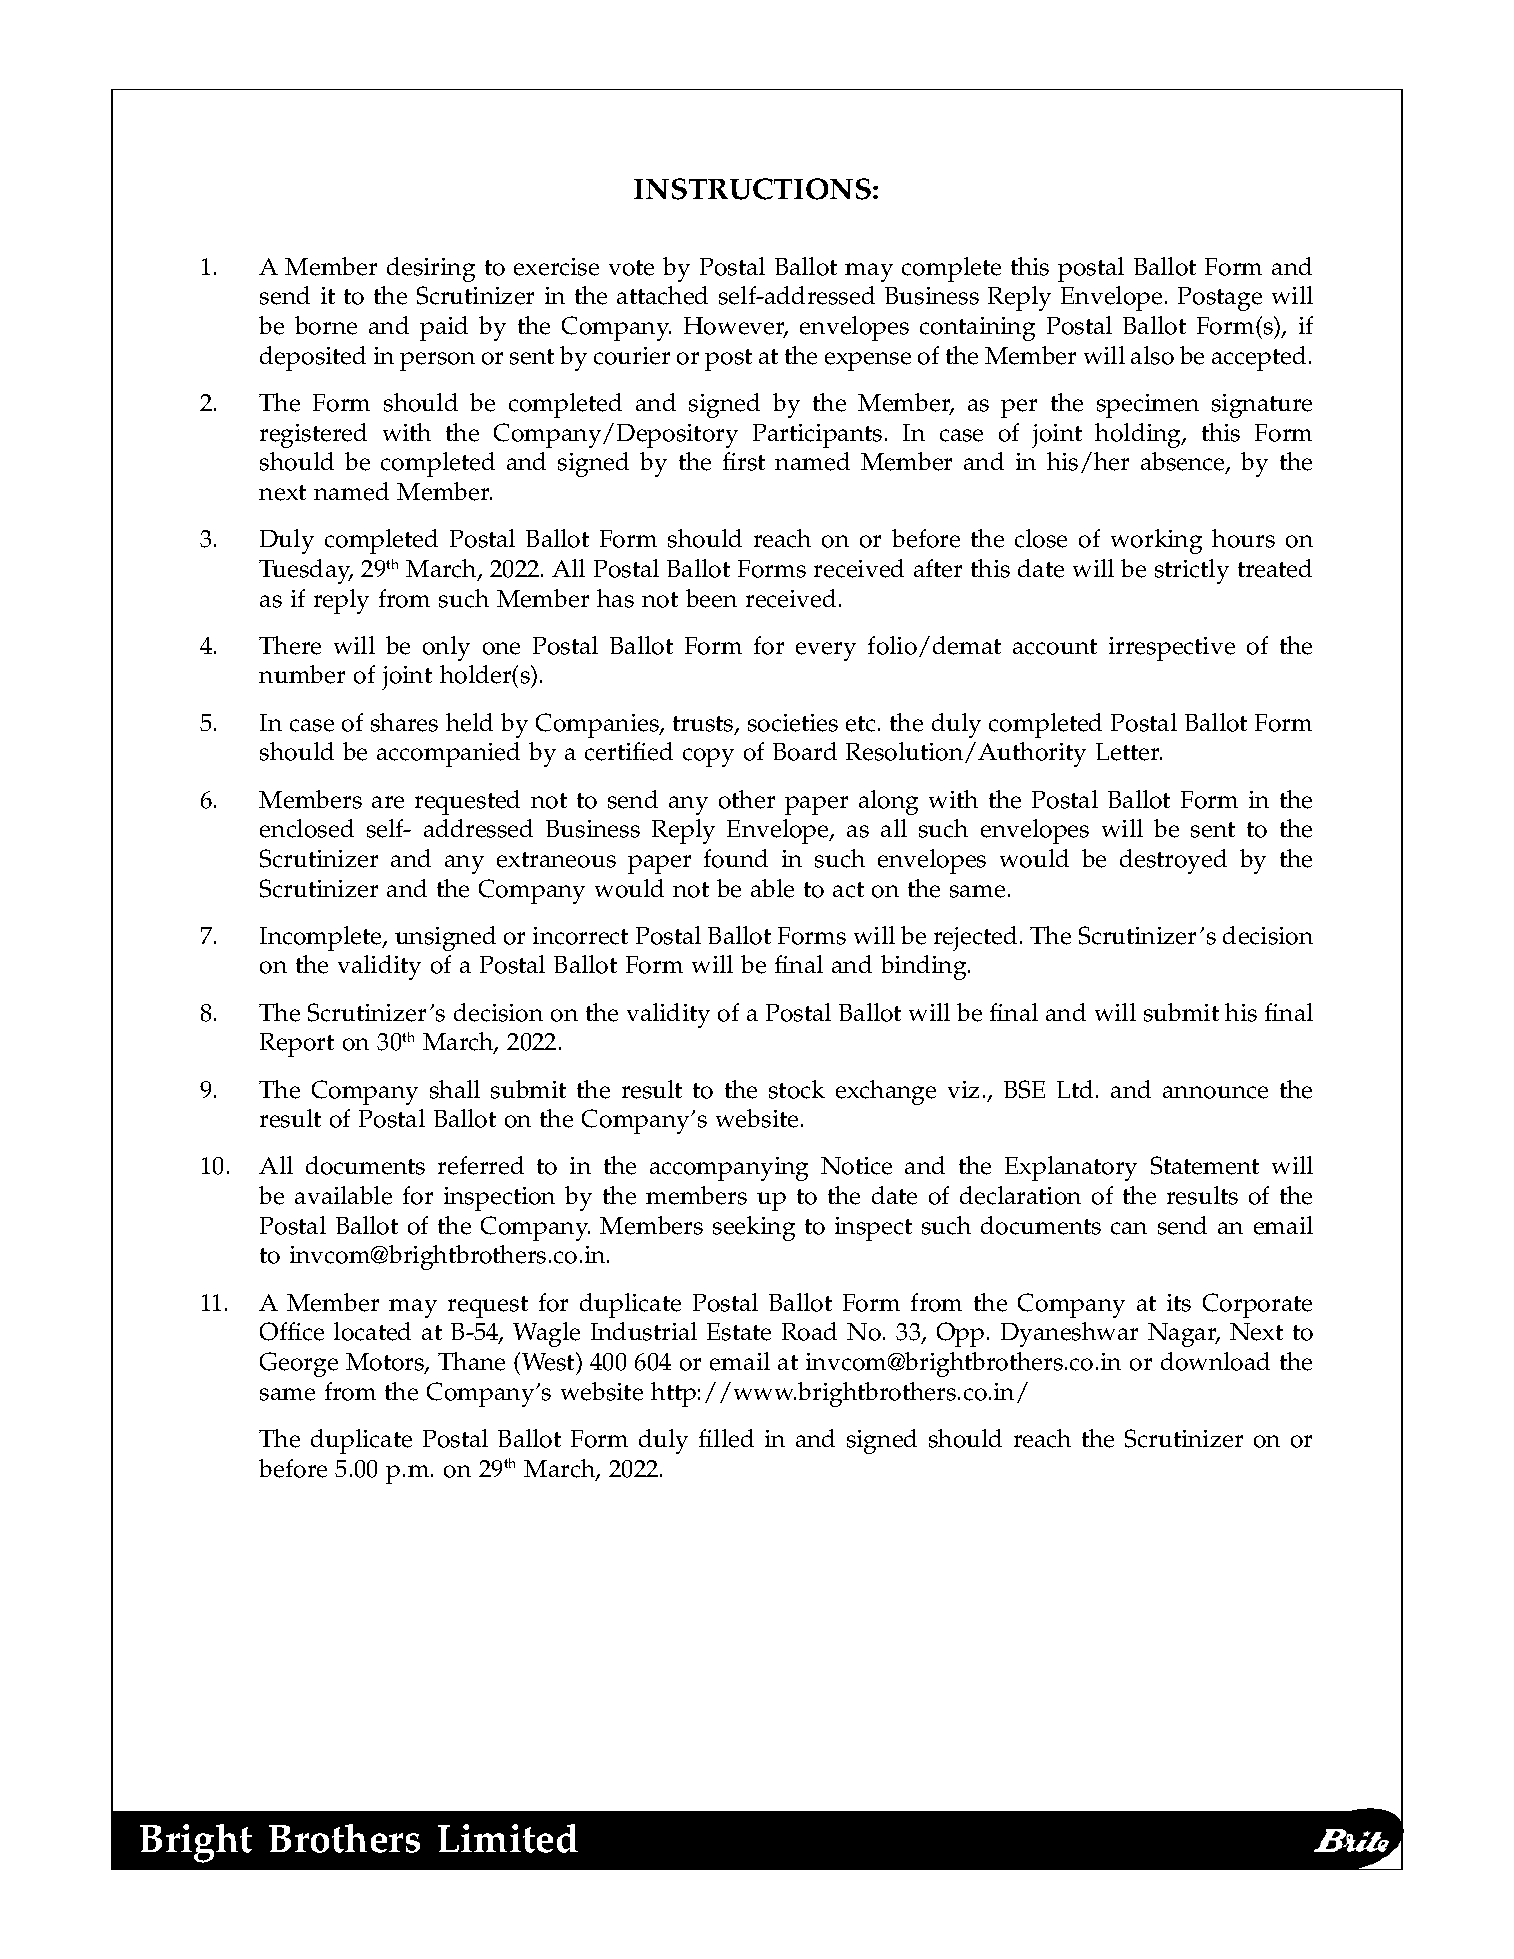 The width and height of the screenshot is (1514, 1959). Describe the element at coordinates (444, 328) in the screenshot. I see `paid` at that location.
